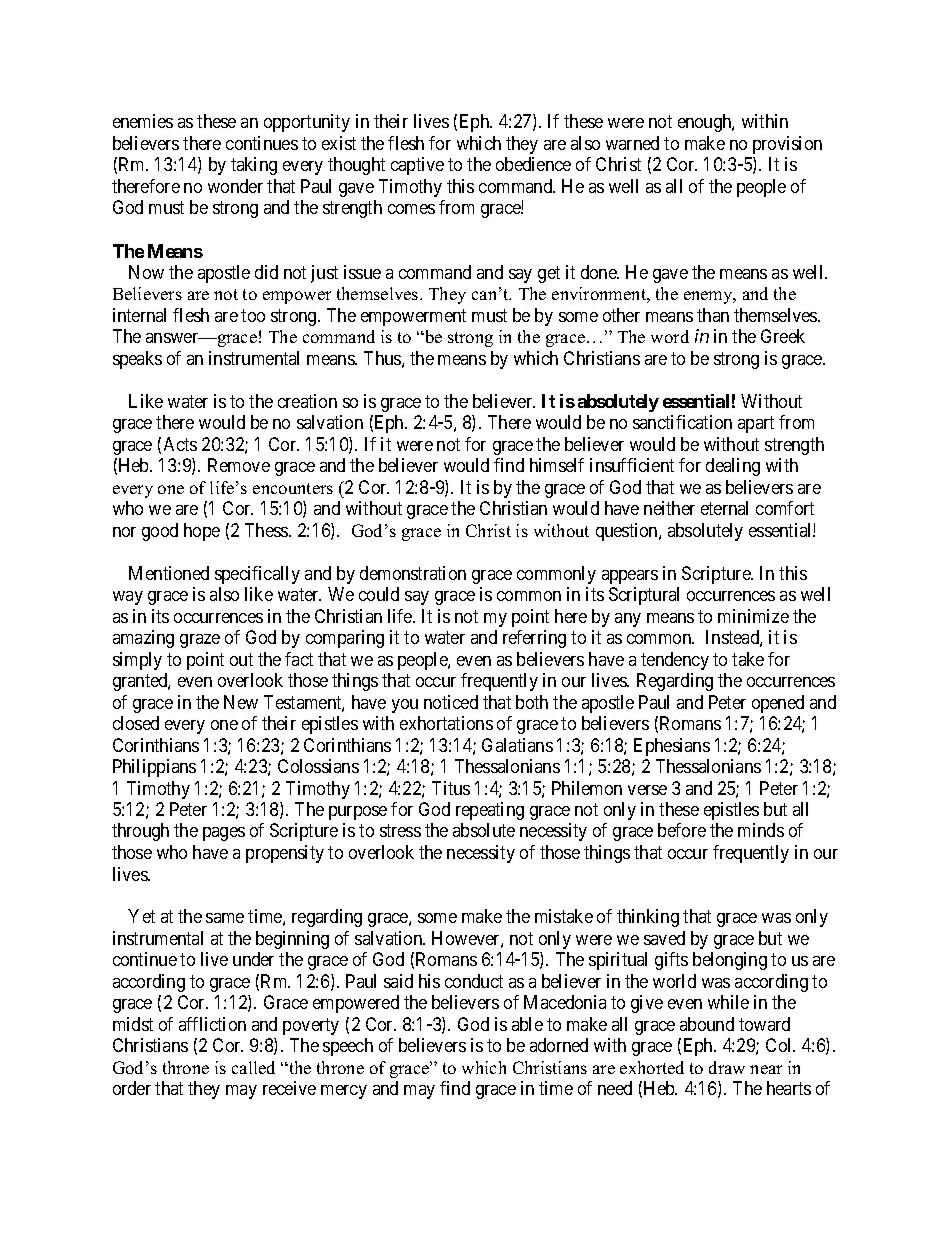 The width and height of the image is (952, 1233). Describe the element at coordinates (180, 444) in the image. I see `Acts` at that location.
